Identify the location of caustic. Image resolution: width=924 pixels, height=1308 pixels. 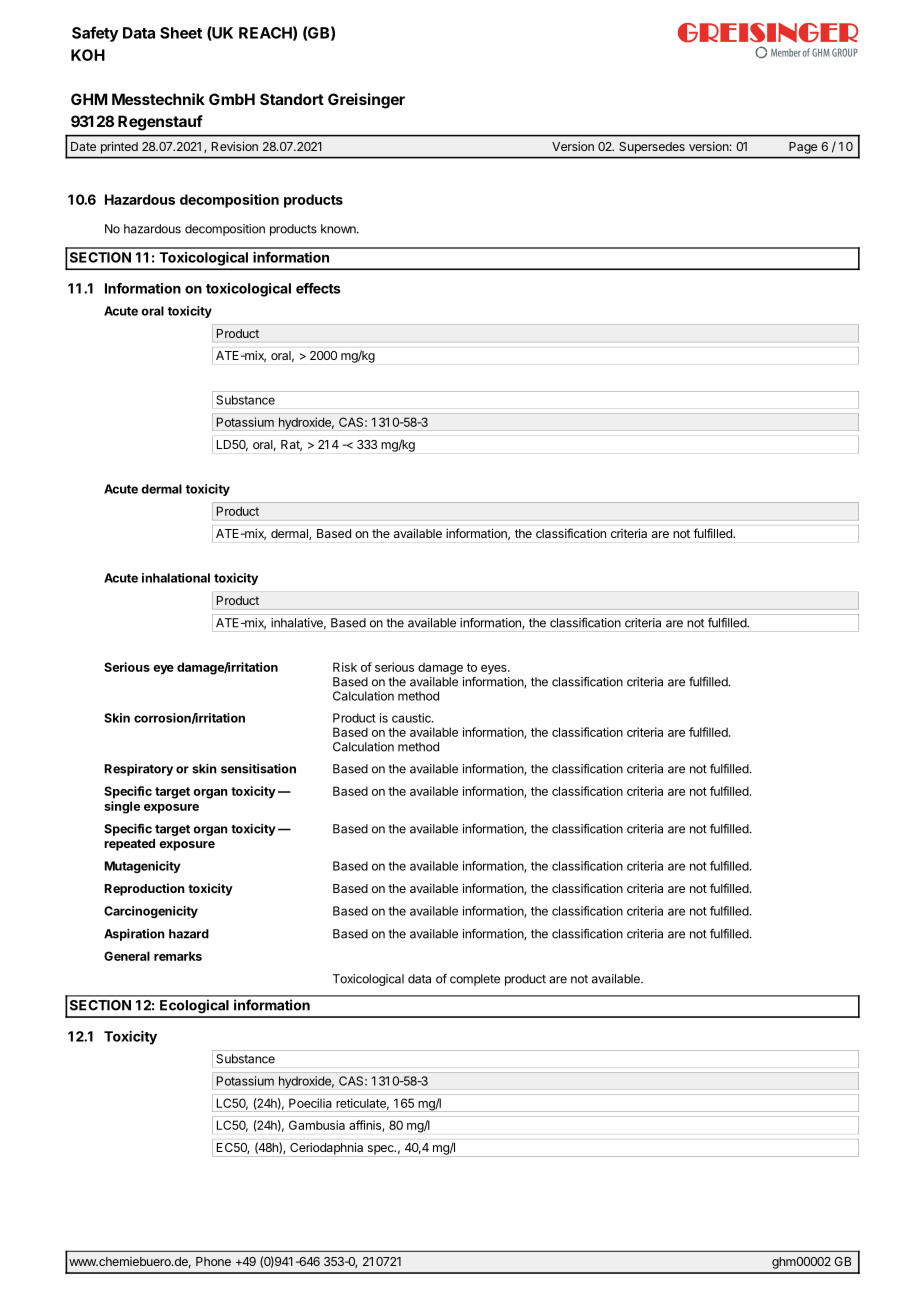
(412, 718).
